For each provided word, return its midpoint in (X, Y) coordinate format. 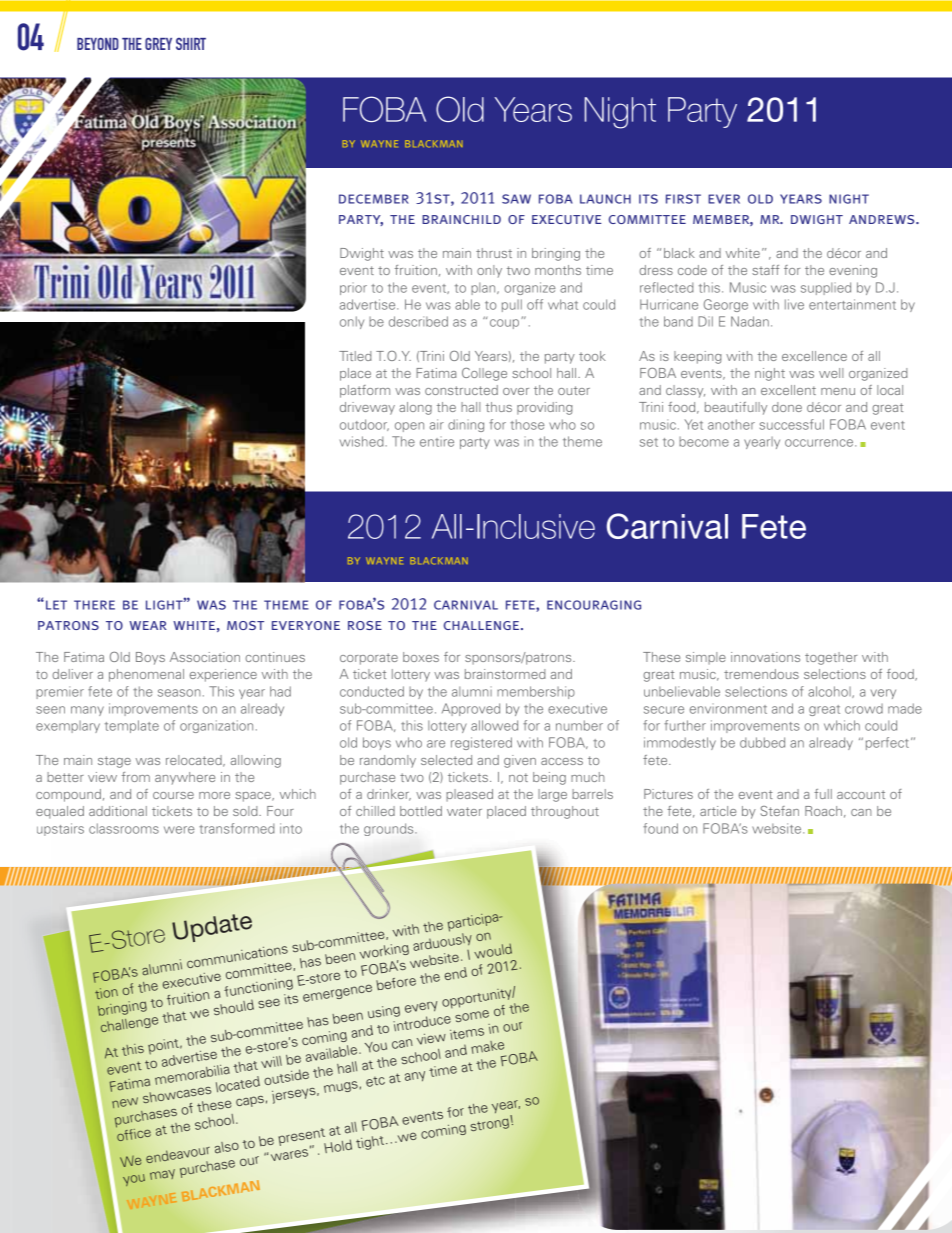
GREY (158, 44)
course (173, 795)
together (831, 658)
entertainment (852, 304)
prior (353, 288)
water (464, 811)
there (94, 605)
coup (506, 323)
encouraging (594, 605)
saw (516, 199)
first (683, 199)
